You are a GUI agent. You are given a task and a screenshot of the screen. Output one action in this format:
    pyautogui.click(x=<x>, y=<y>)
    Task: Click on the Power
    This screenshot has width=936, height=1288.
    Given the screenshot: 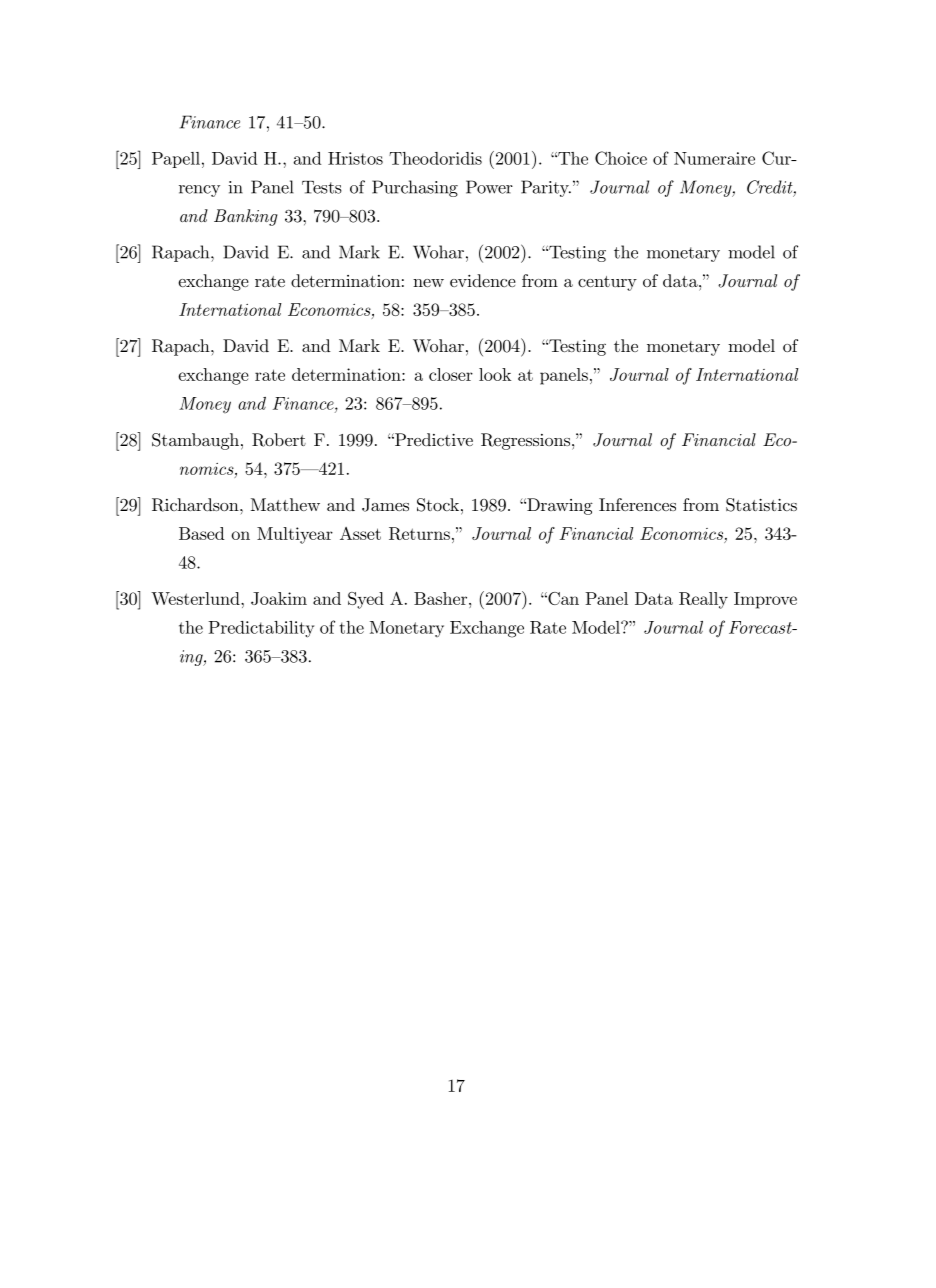 What is the action you would take?
    pyautogui.click(x=489, y=187)
